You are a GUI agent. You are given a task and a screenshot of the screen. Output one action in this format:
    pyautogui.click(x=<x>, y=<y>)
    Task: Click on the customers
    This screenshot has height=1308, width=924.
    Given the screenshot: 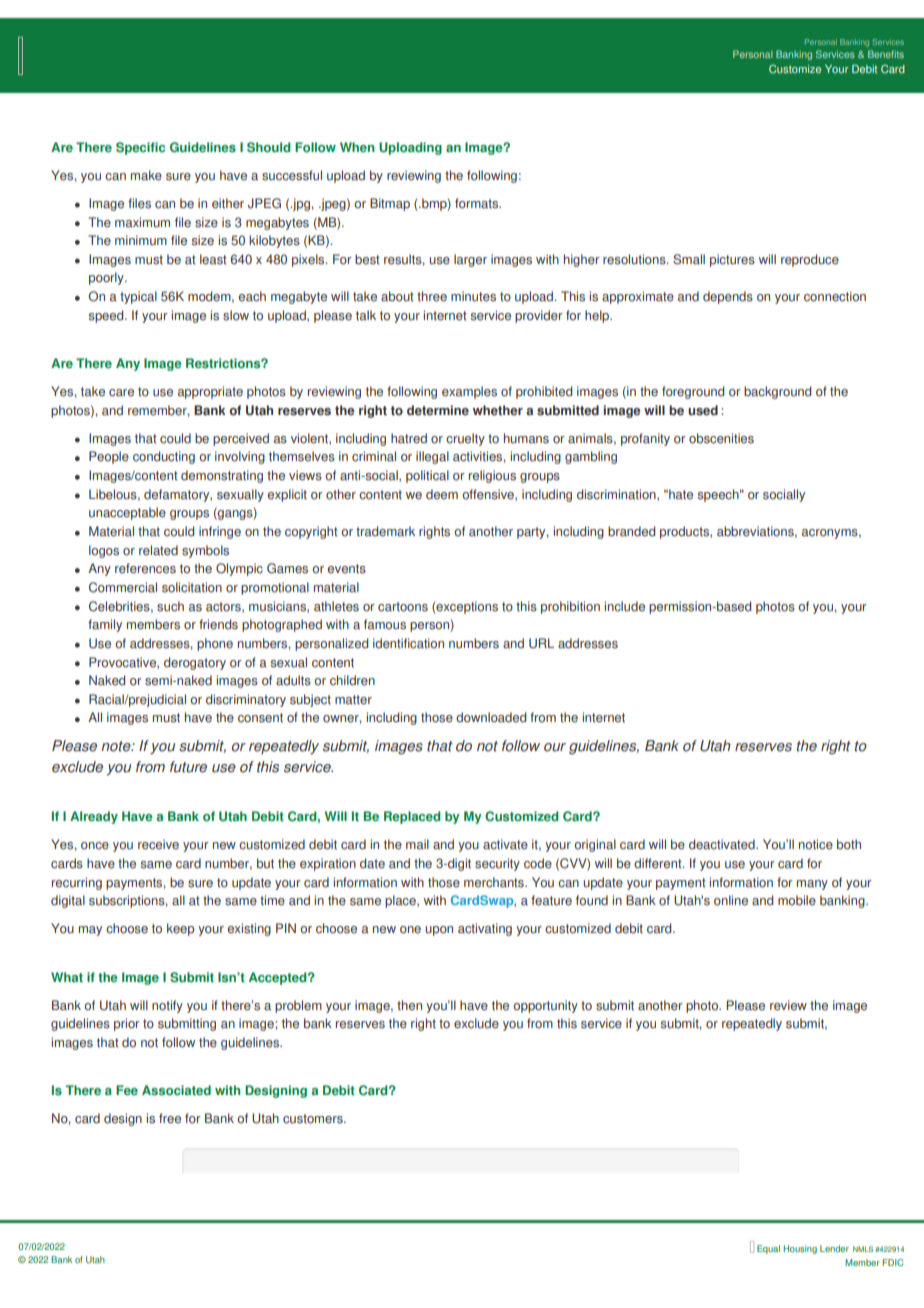 What is the action you would take?
    pyautogui.click(x=314, y=1119)
